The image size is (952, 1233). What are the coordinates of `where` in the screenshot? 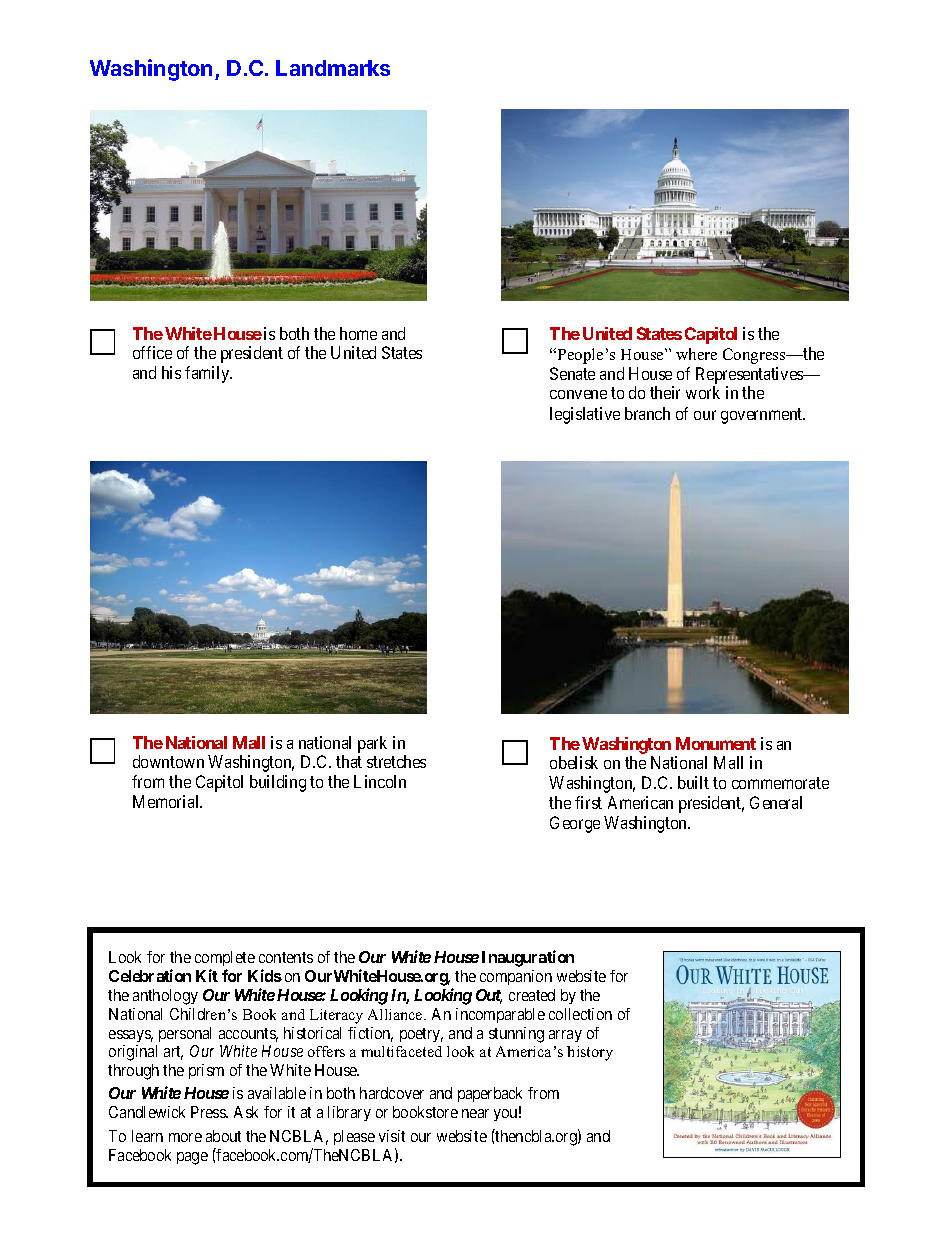 It's located at (696, 354).
